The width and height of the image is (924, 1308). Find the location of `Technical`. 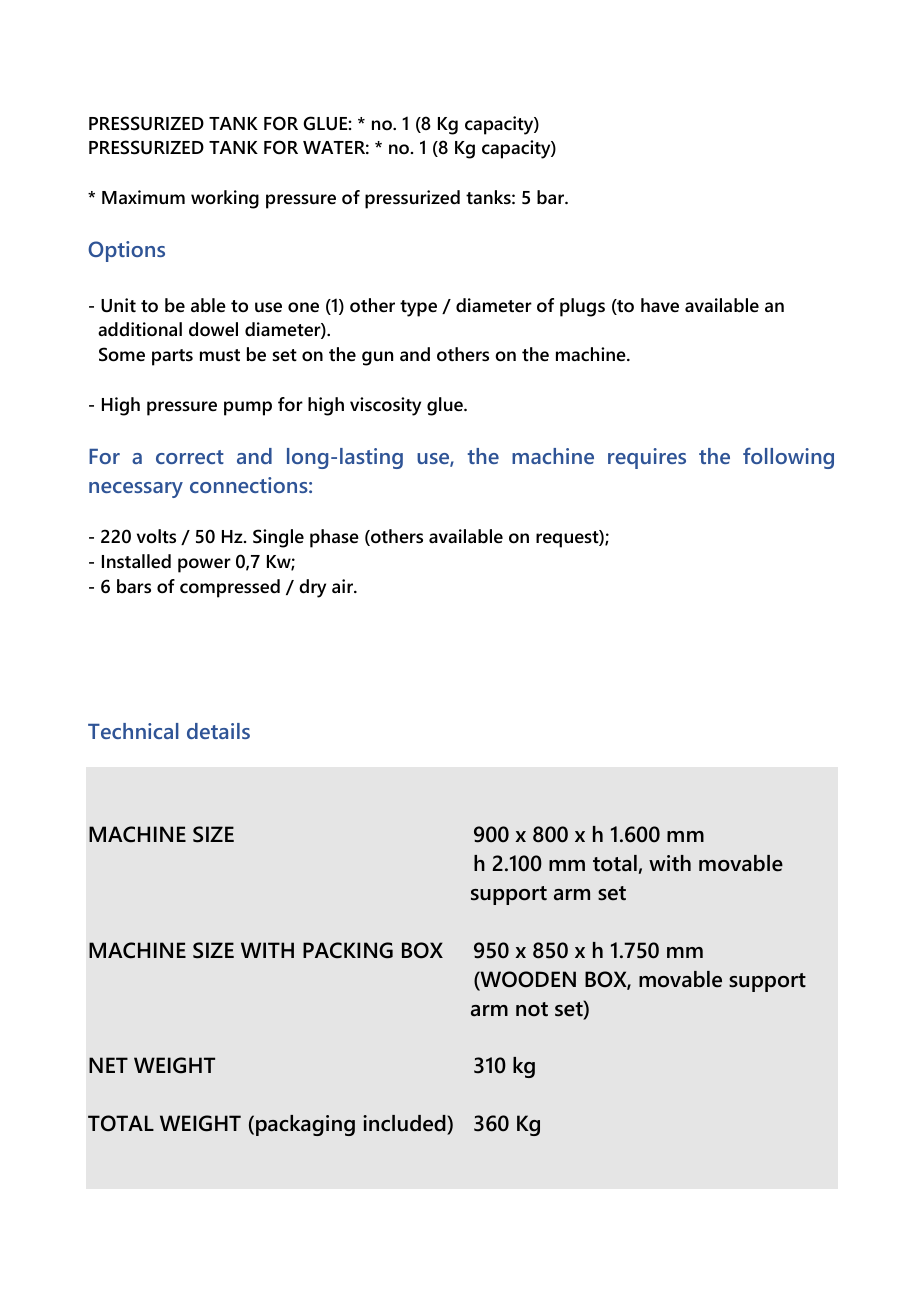

Technical is located at coordinates (133, 731).
